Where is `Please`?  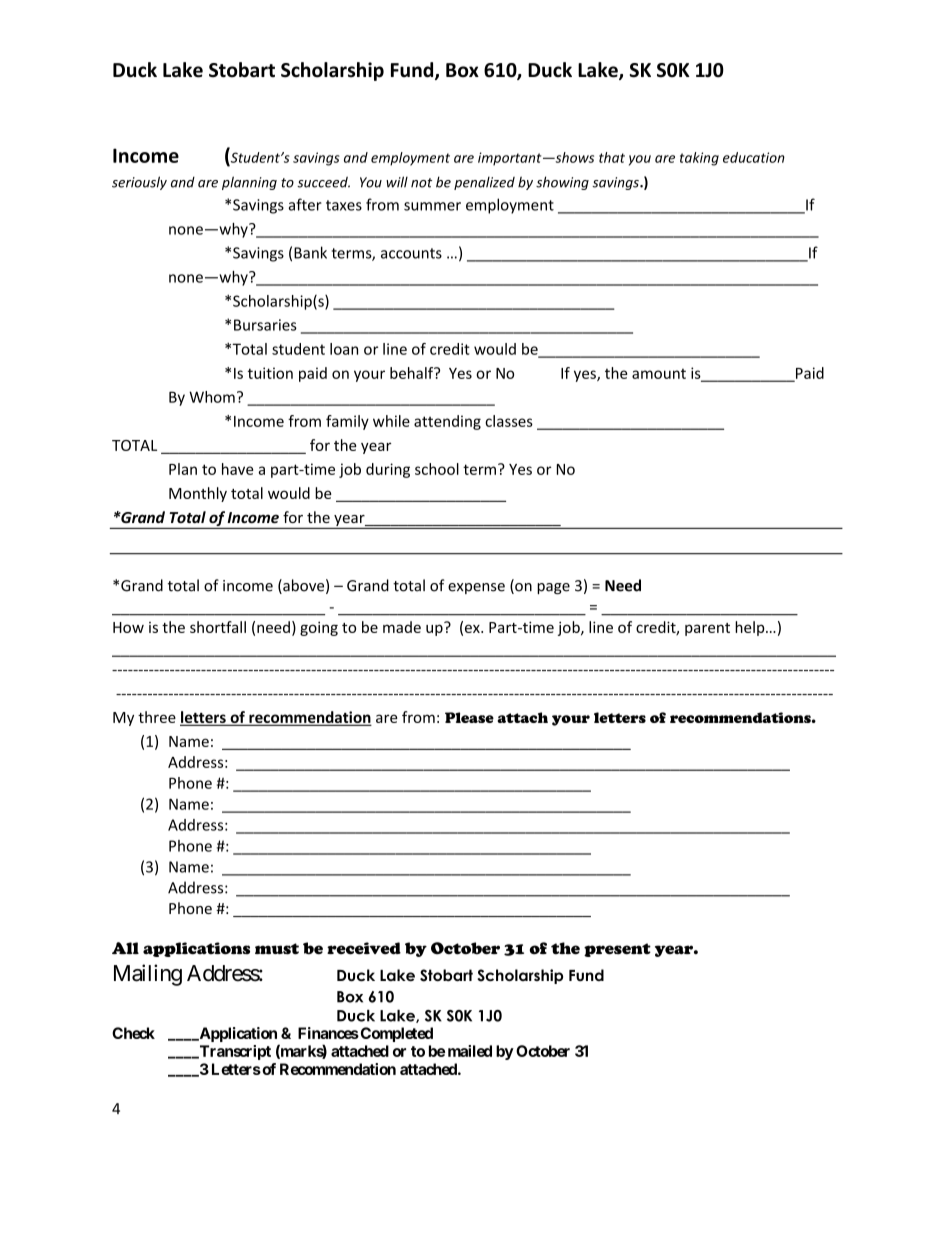 Please is located at coordinates (469, 717).
